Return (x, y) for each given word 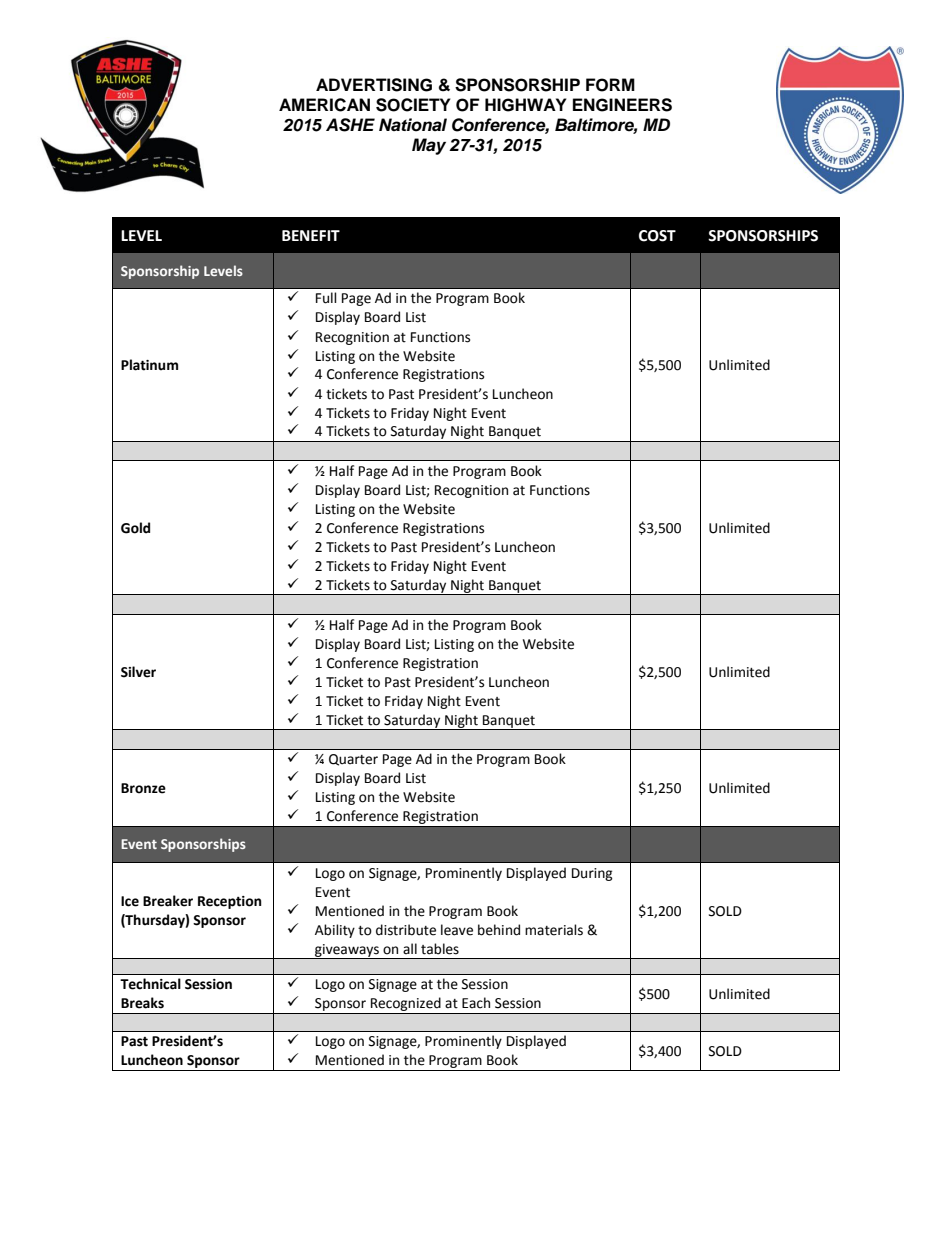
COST (657, 236)
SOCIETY (413, 105)
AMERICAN (324, 105)
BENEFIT (311, 235)
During (592, 874)
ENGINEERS (622, 105)
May (429, 146)
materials (554, 930)
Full (326, 298)
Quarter (353, 760)
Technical (150, 984)
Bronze (143, 788)
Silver (138, 672)
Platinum (149, 365)
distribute (406, 930)
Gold (135, 528)
